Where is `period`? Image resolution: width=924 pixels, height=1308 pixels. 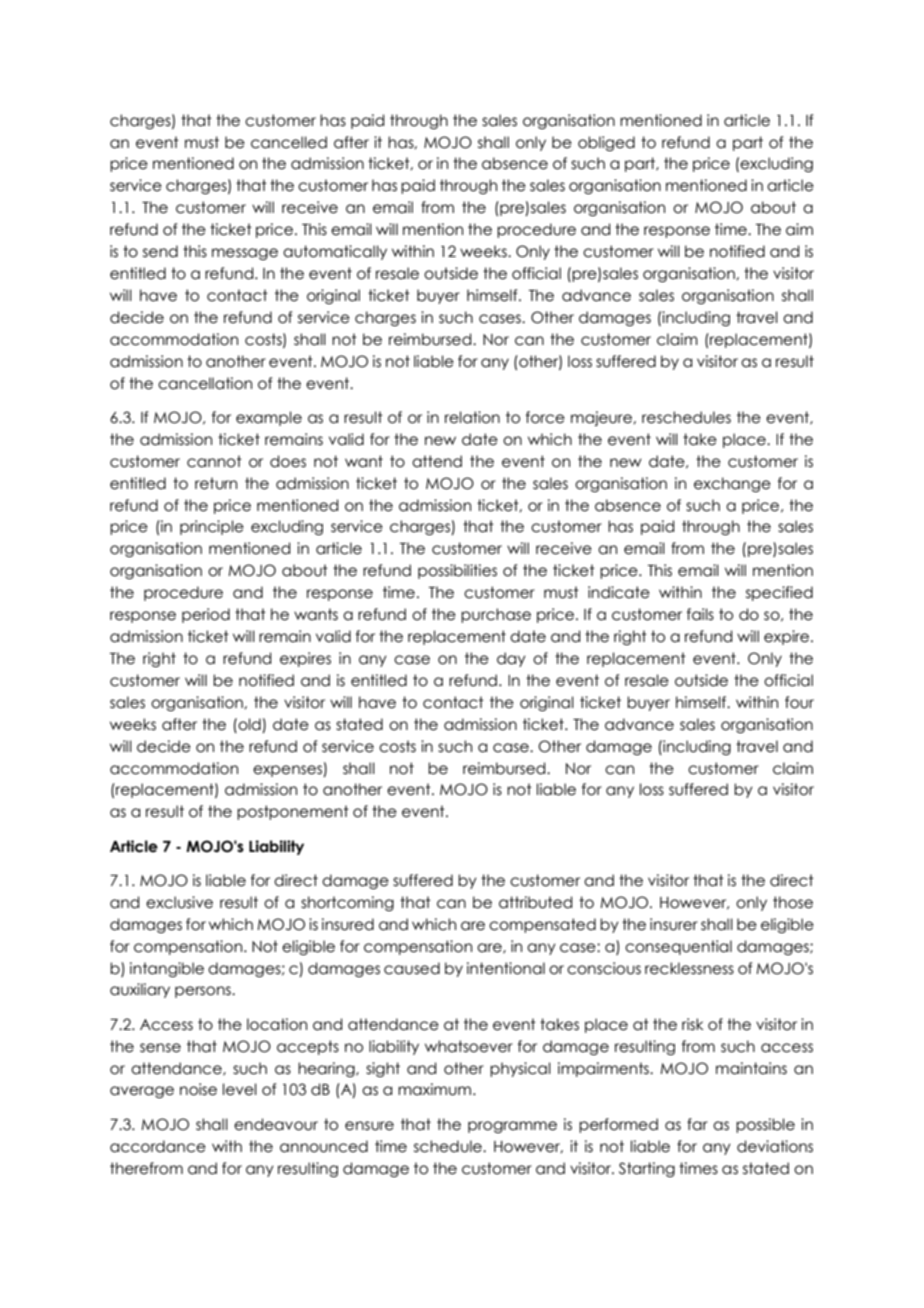
period is located at coordinates (206, 615).
